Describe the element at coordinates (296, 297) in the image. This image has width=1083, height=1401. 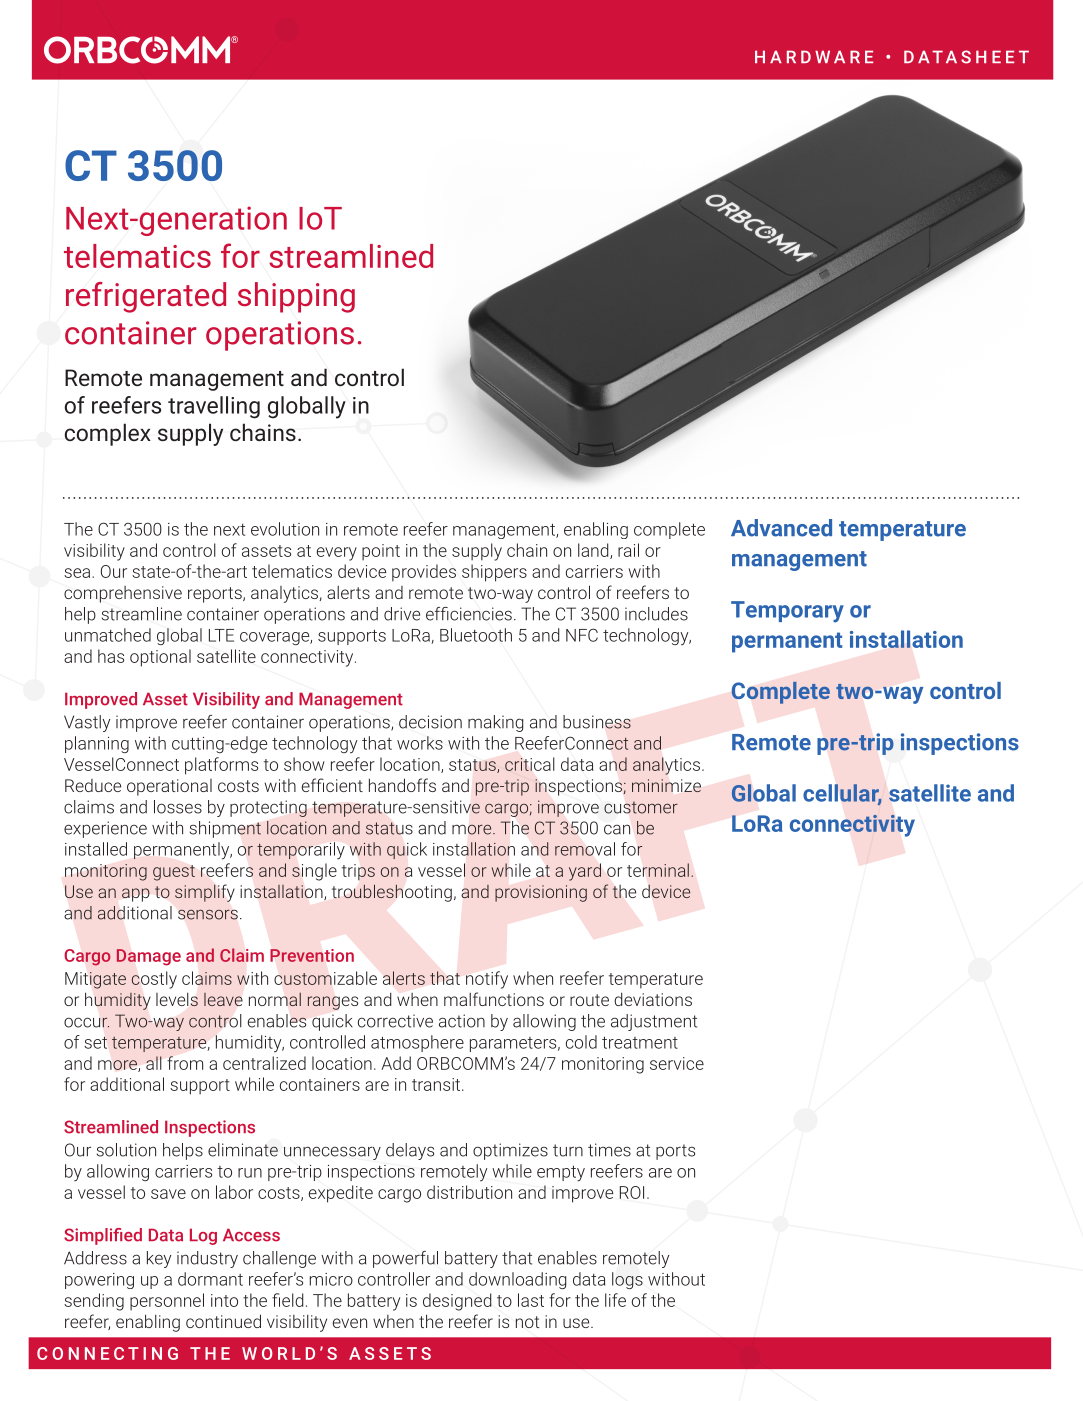
I see `shipping` at that location.
